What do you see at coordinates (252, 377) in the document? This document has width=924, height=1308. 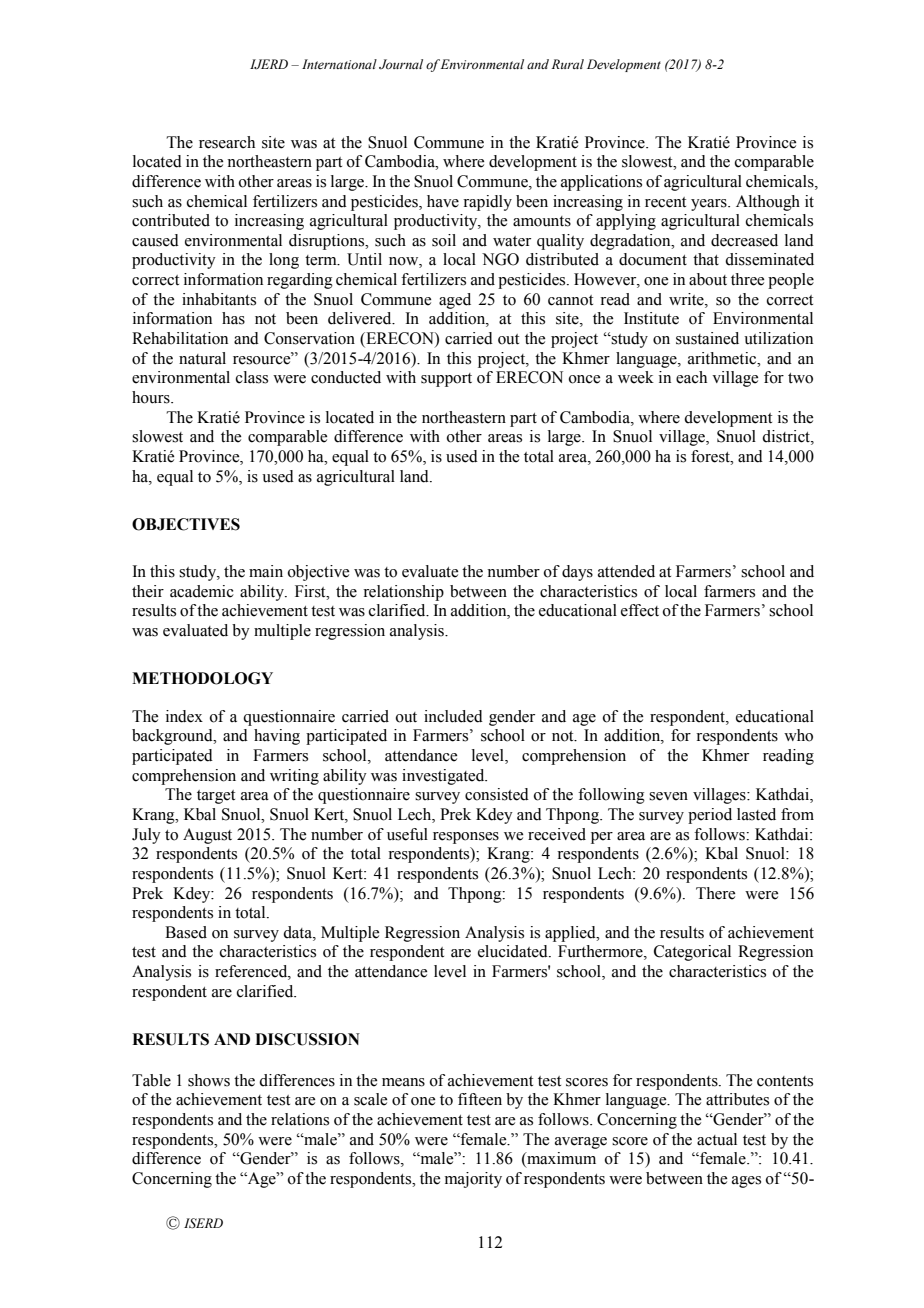 I see `class` at bounding box center [252, 377].
